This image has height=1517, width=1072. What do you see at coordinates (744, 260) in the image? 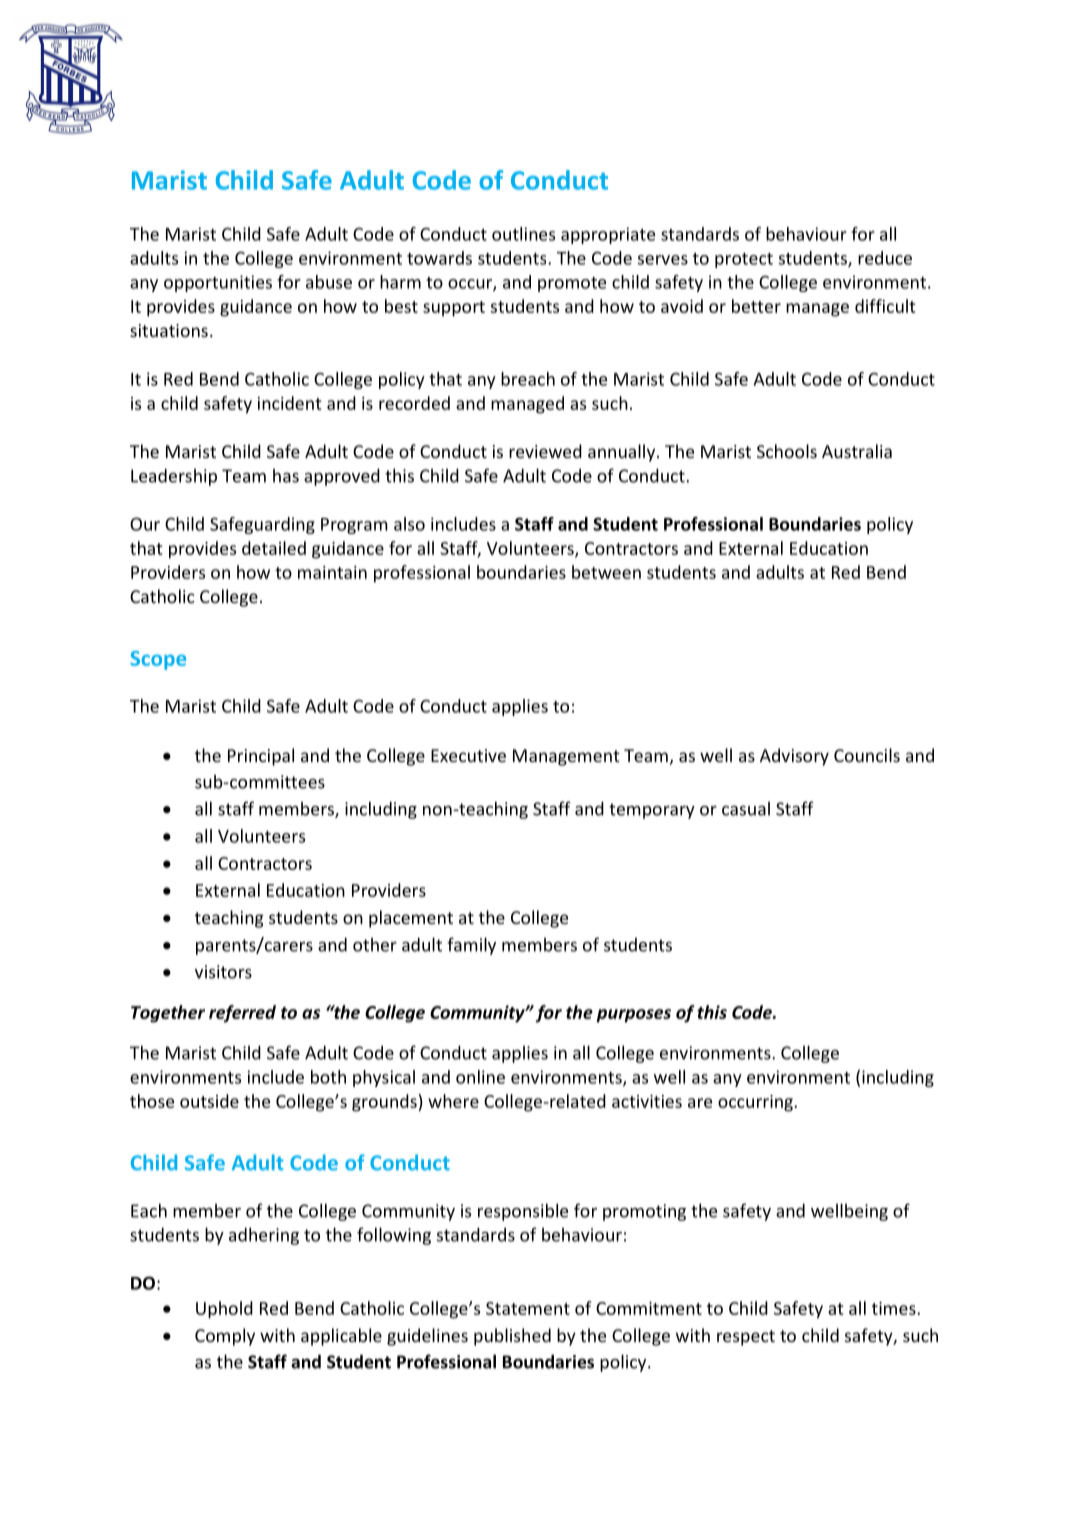
I see `protect` at bounding box center [744, 260].
